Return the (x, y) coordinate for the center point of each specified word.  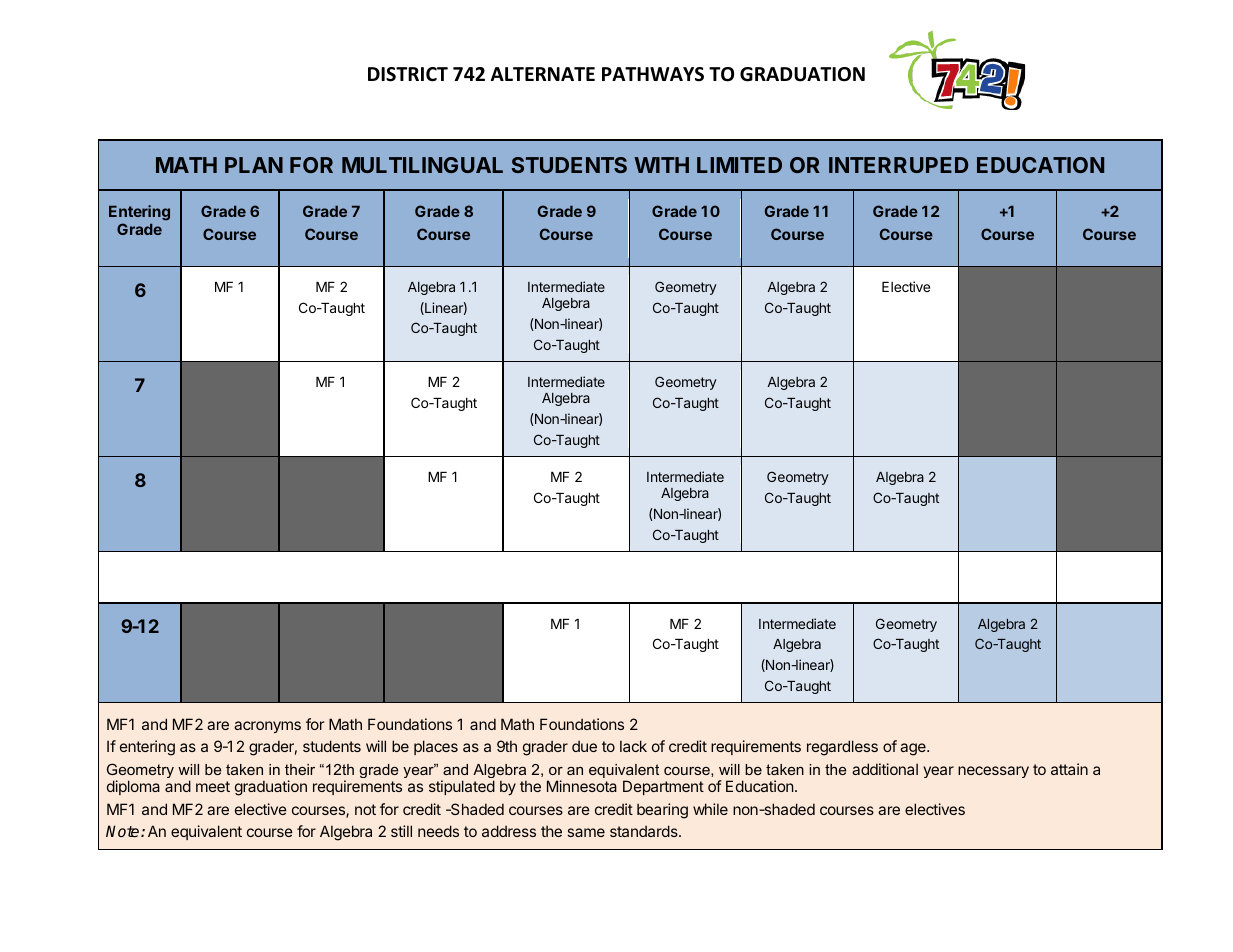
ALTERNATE (543, 74)
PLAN (254, 165)
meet (213, 786)
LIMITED (739, 165)
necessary (993, 772)
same (586, 832)
